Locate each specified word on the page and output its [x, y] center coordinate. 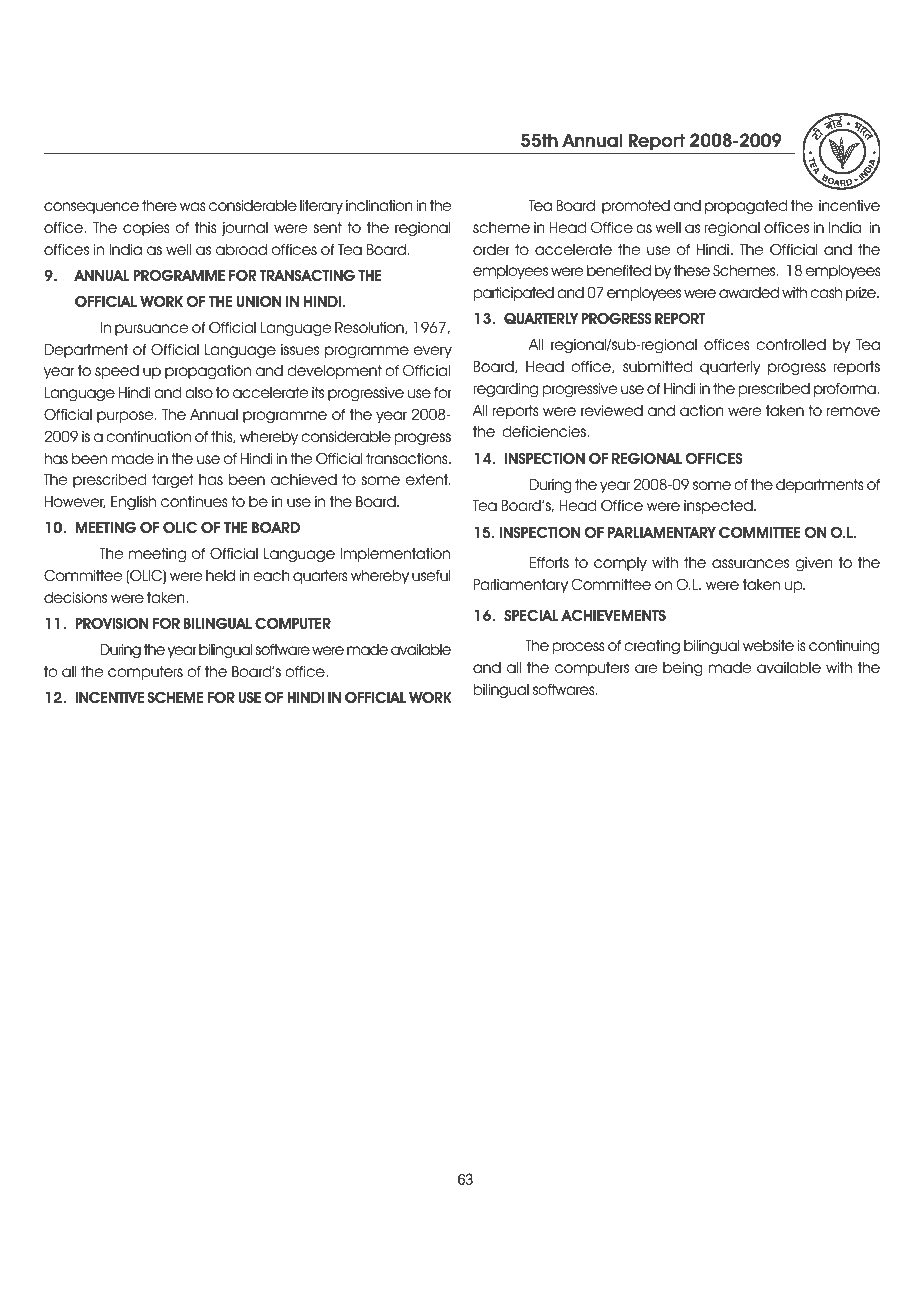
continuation [148, 437]
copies [146, 229]
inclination [379, 206]
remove [853, 412]
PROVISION [112, 623]
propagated [746, 207]
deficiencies [545, 432]
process [579, 648]
